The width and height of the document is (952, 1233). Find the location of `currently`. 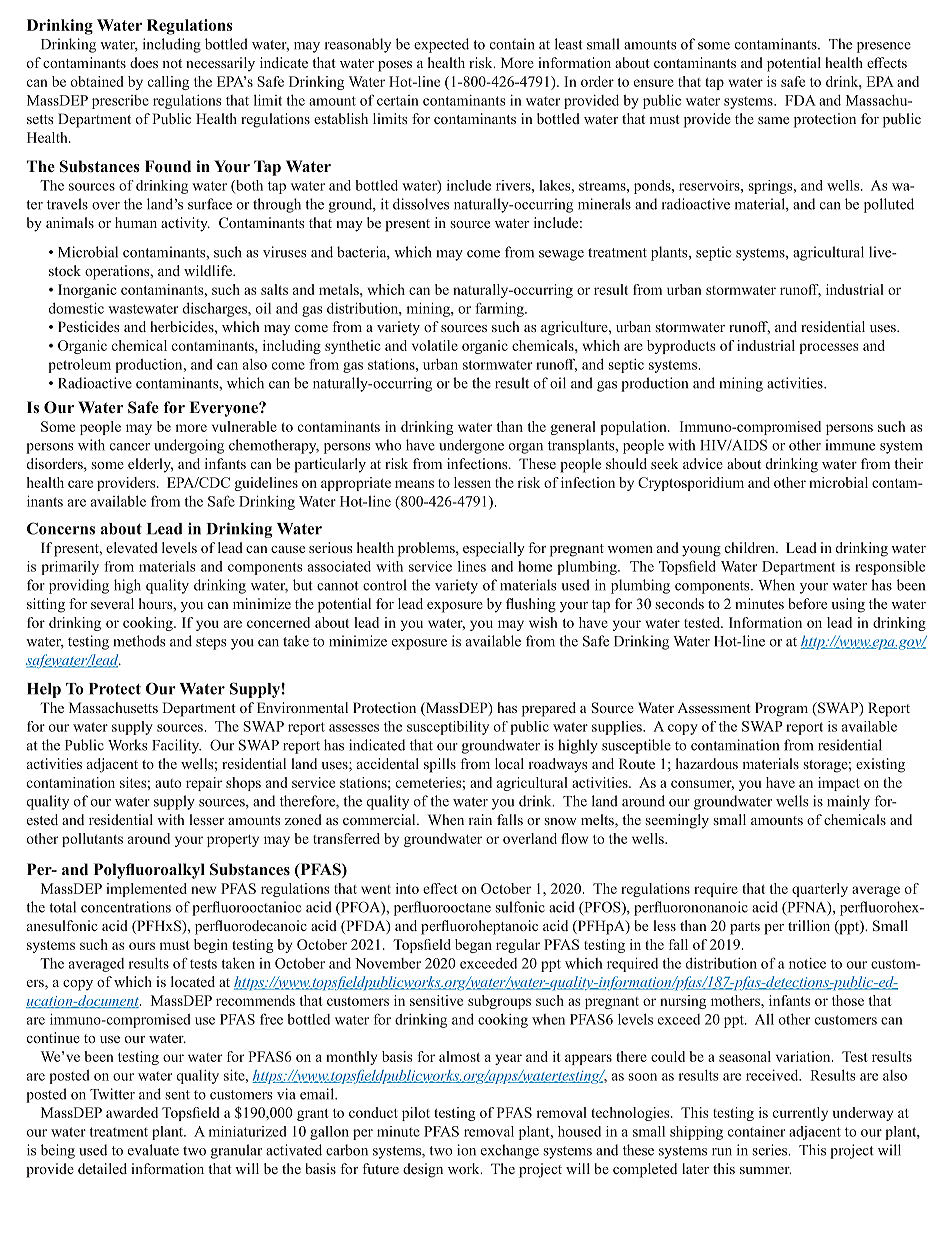

currently is located at coordinates (800, 1114).
